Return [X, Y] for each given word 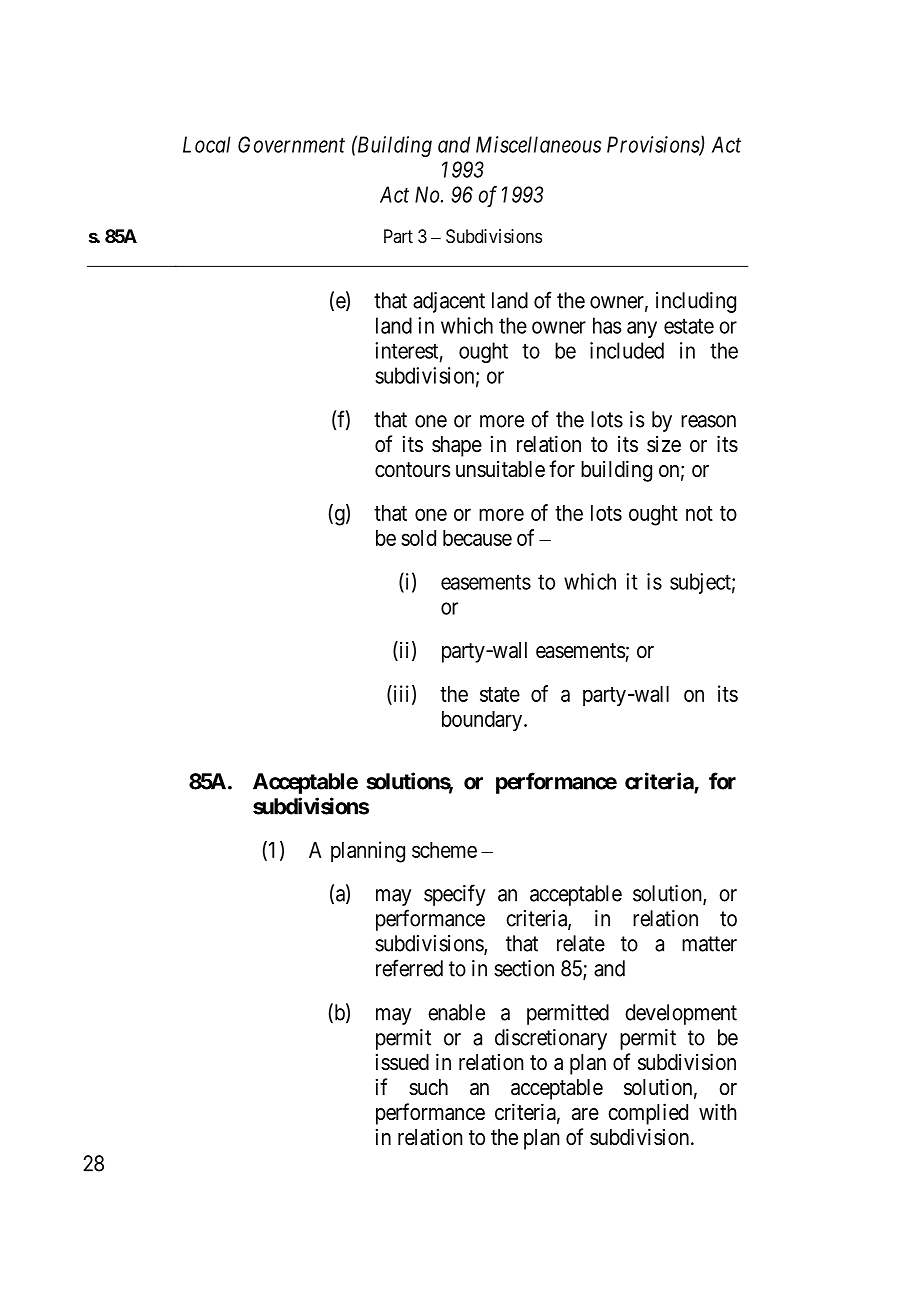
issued [402, 1062]
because [477, 538]
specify [454, 895]
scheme [444, 850]
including [696, 302]
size [664, 444]
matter [709, 944]
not [699, 513]
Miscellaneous [538, 144]
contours [413, 470]
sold [418, 538]
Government [291, 144]
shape [457, 446]
